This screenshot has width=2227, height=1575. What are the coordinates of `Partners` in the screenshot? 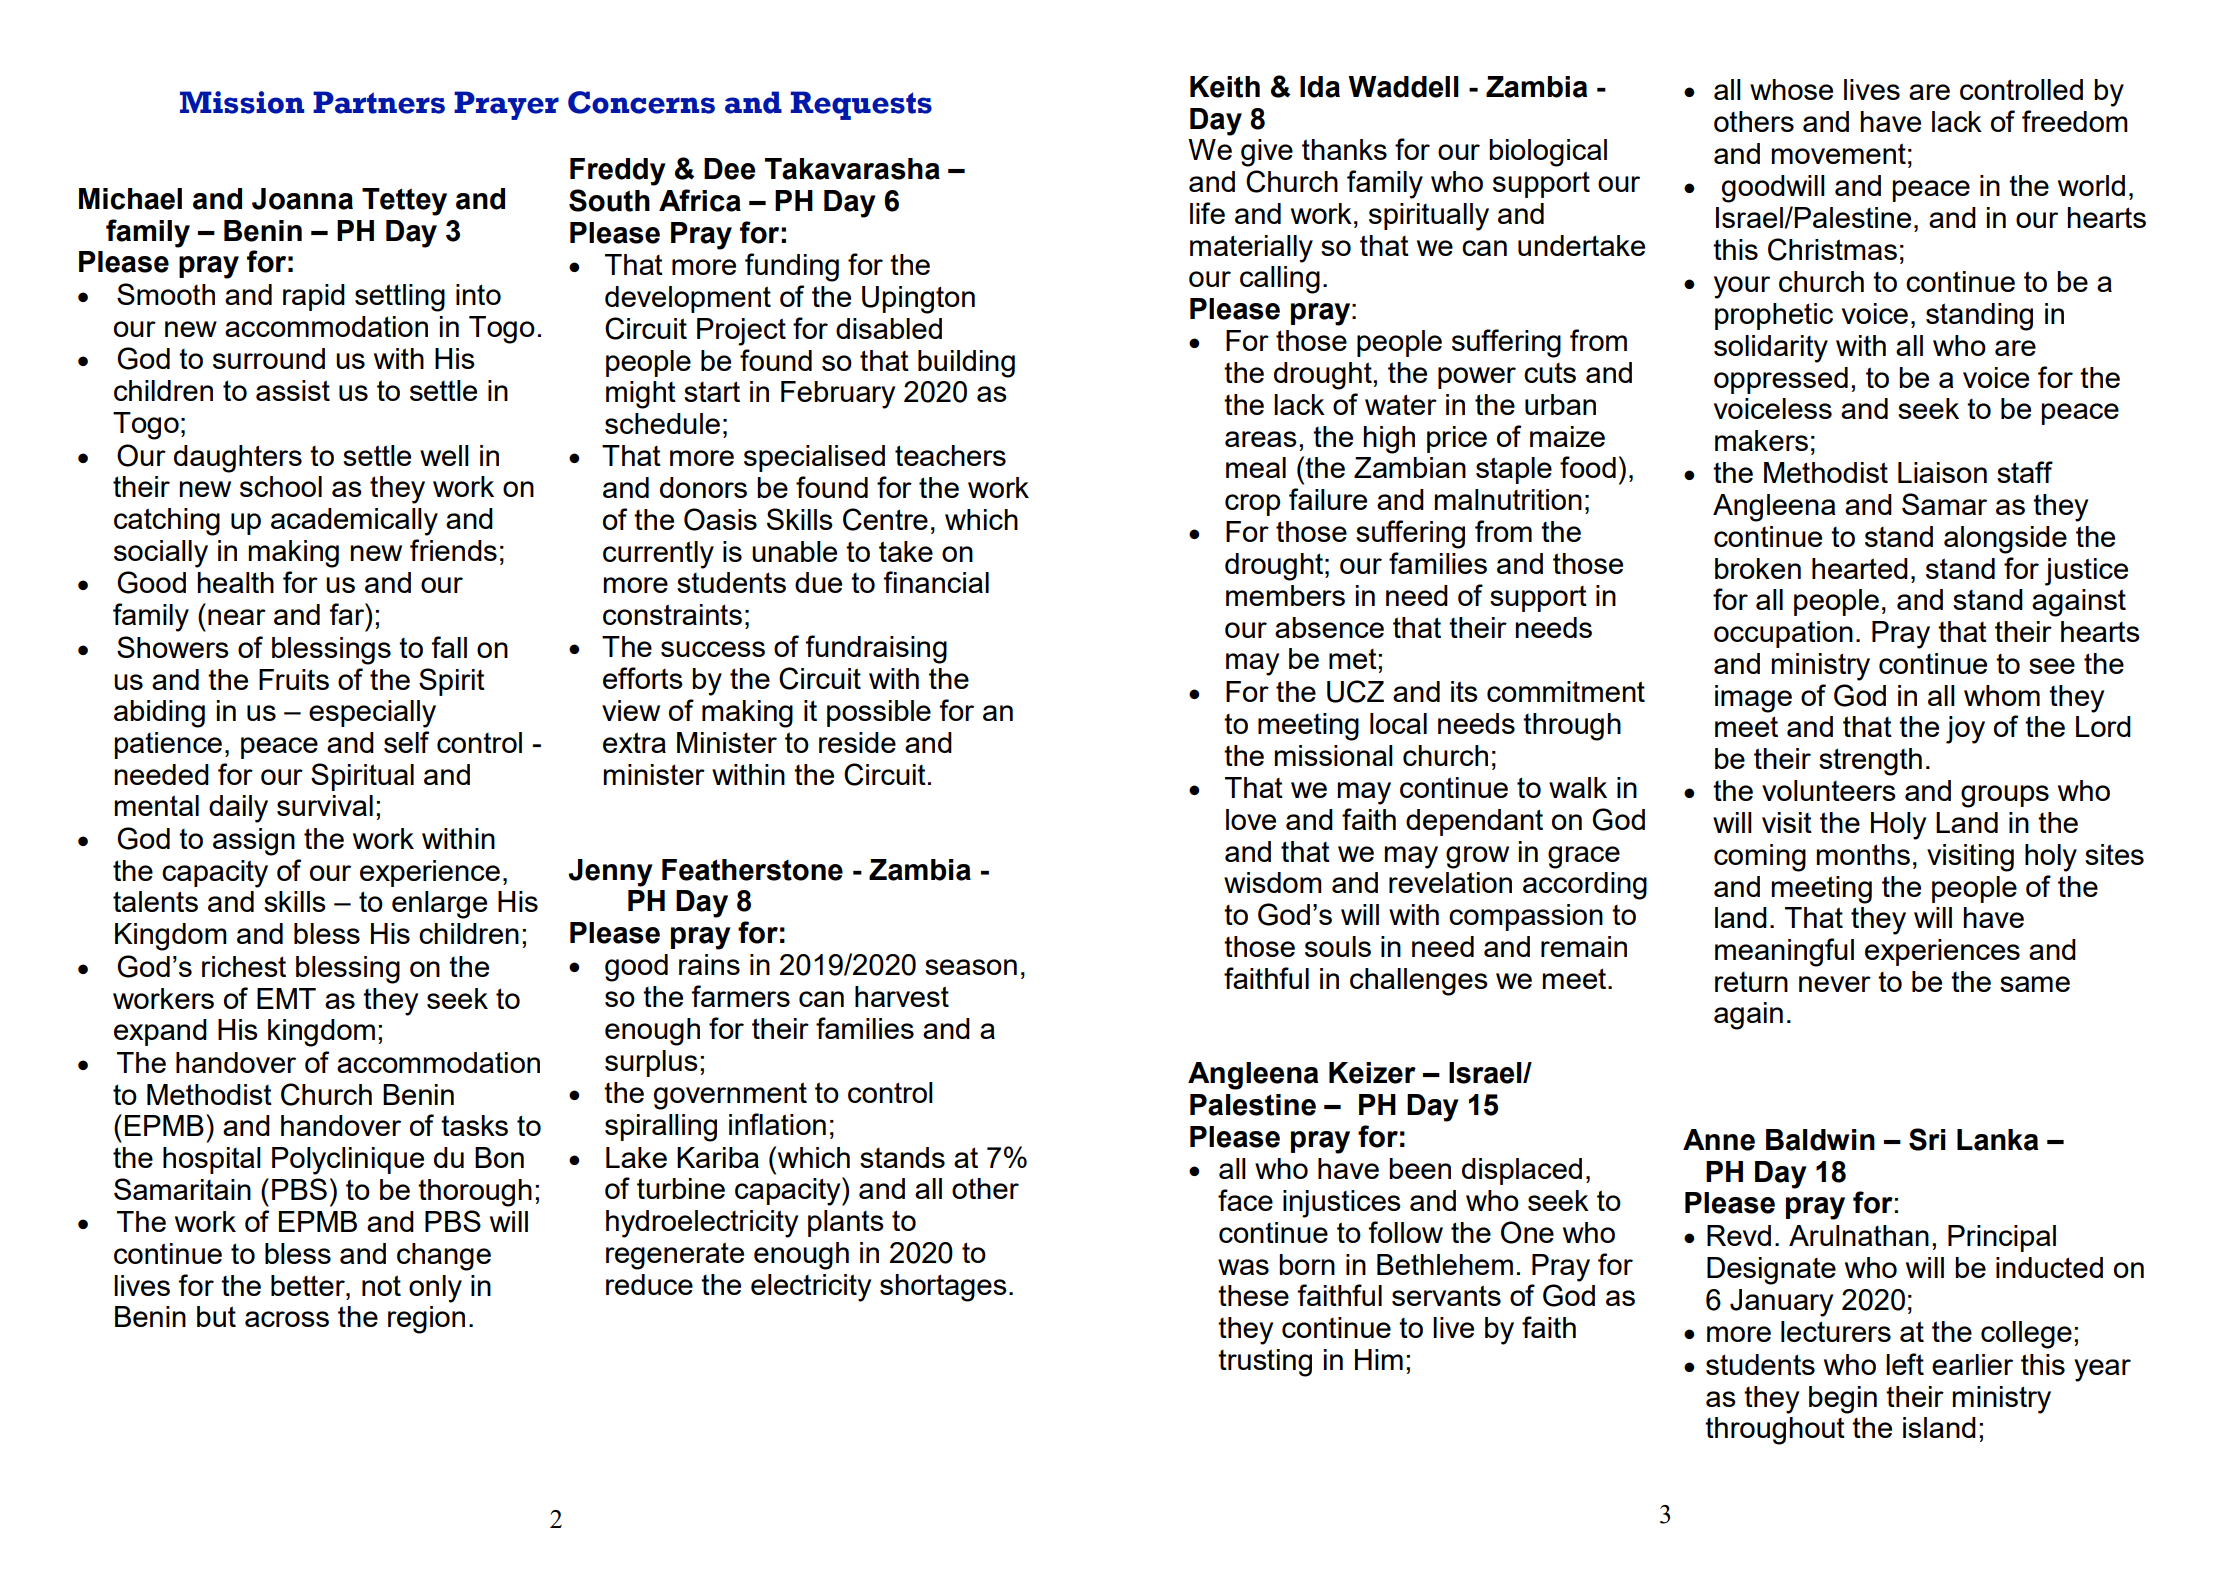 It's located at (379, 102).
